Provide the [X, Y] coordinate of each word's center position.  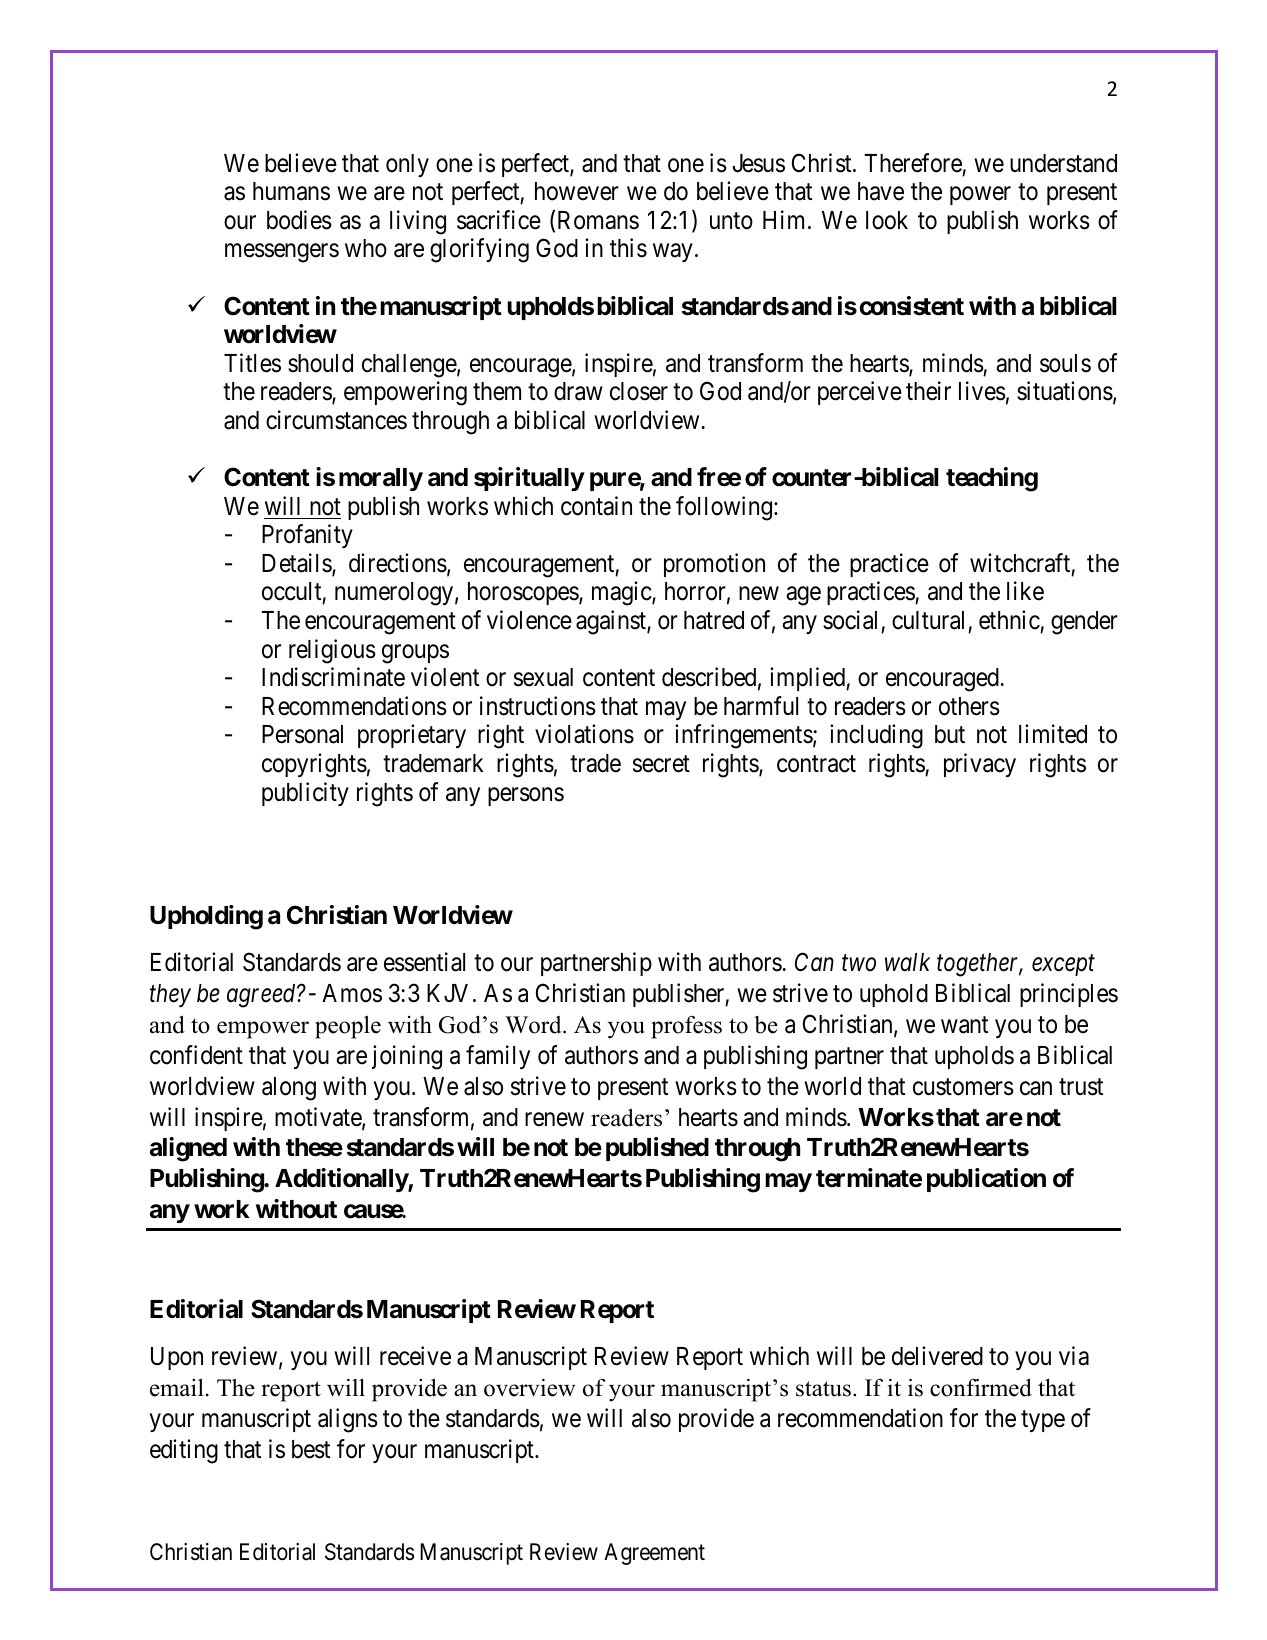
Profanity [307, 536]
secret [661, 764]
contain [596, 506]
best [311, 1449]
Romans [598, 220]
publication [986, 1180]
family [498, 1057]
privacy [980, 765]
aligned [188, 1149]
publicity [305, 794]
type [1043, 1421]
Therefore [913, 163]
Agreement [654, 1554]
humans [291, 191]
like [1025, 591]
